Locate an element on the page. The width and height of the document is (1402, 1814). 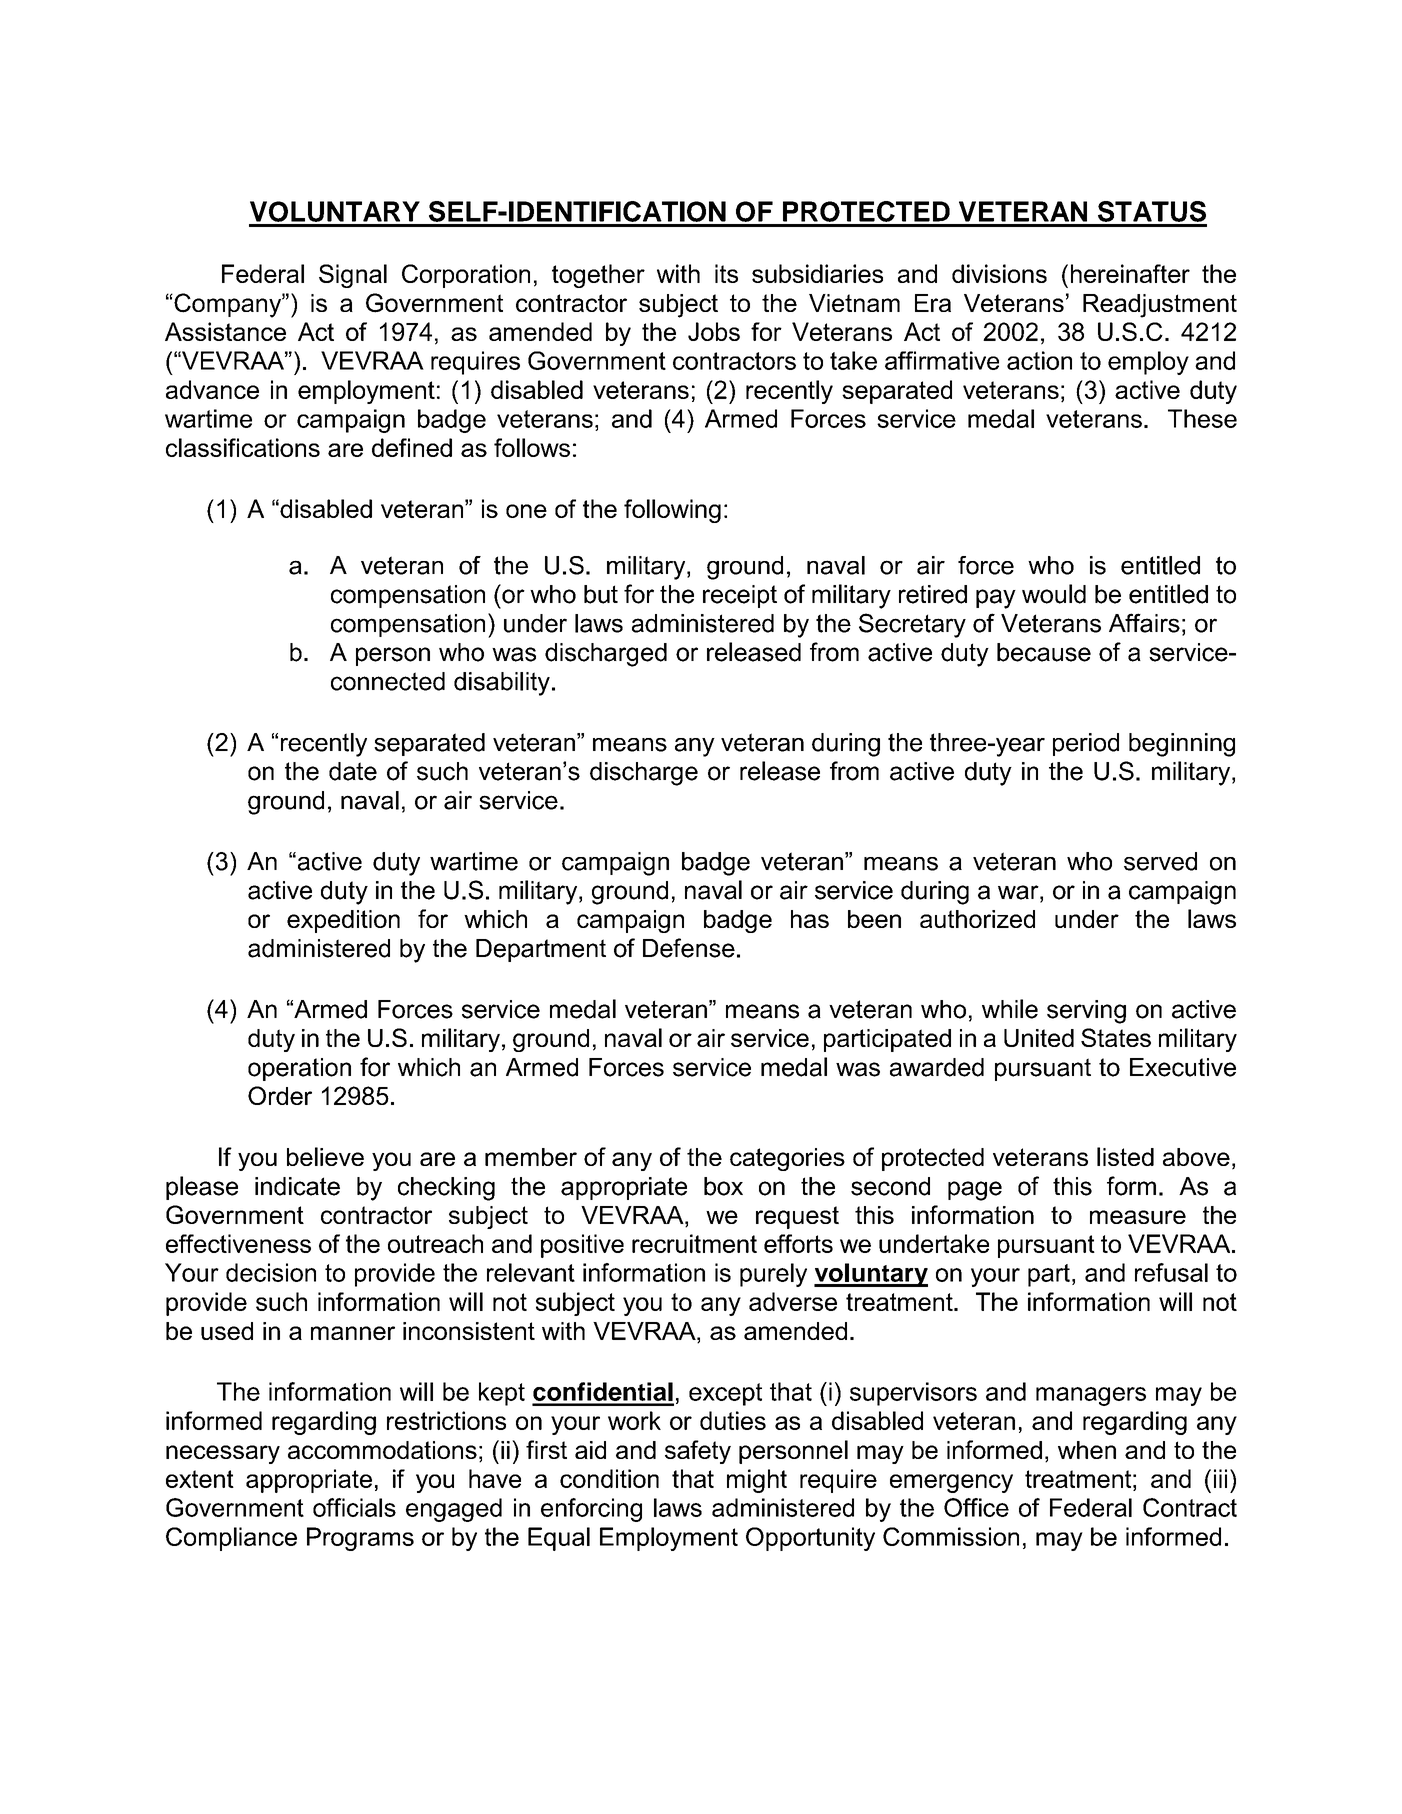
expedition is located at coordinates (343, 921).
